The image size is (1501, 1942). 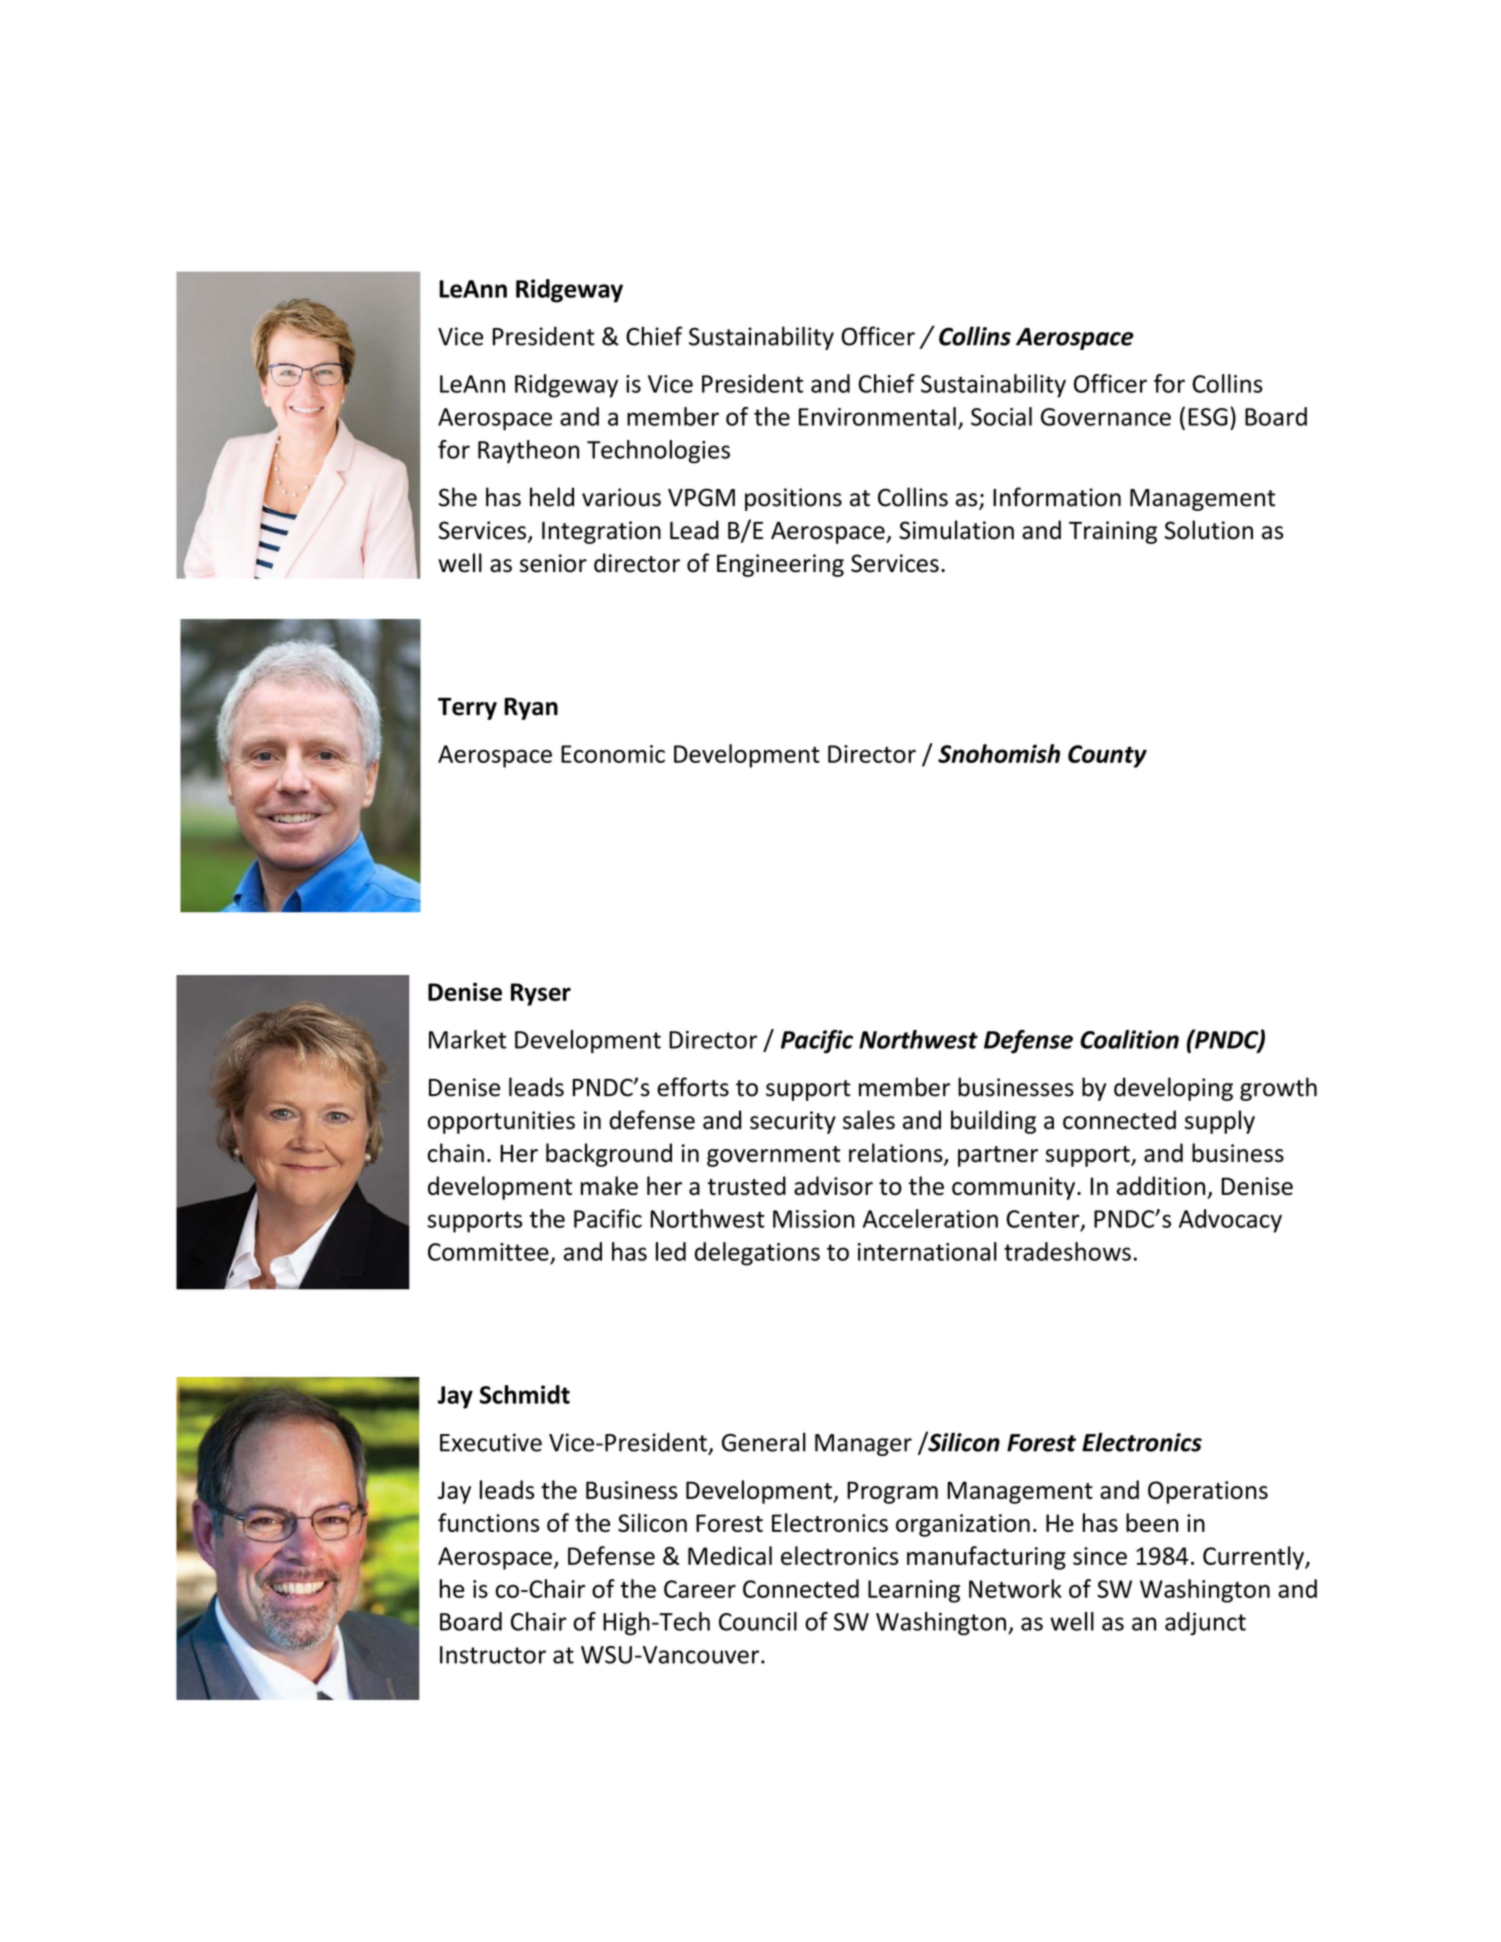 I want to click on addition, so click(x=1161, y=1185).
